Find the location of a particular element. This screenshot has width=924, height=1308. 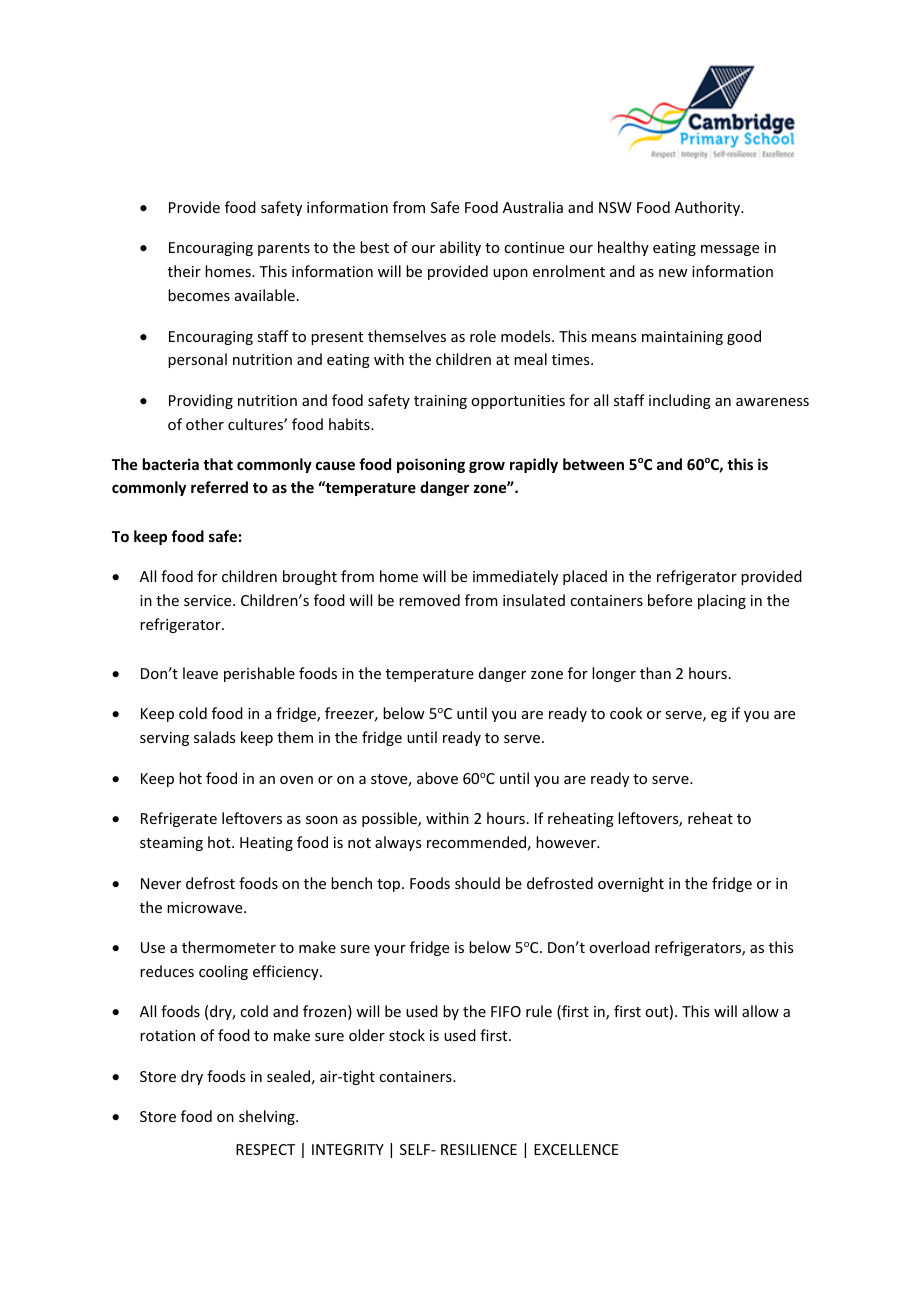

microwave is located at coordinates (206, 907).
